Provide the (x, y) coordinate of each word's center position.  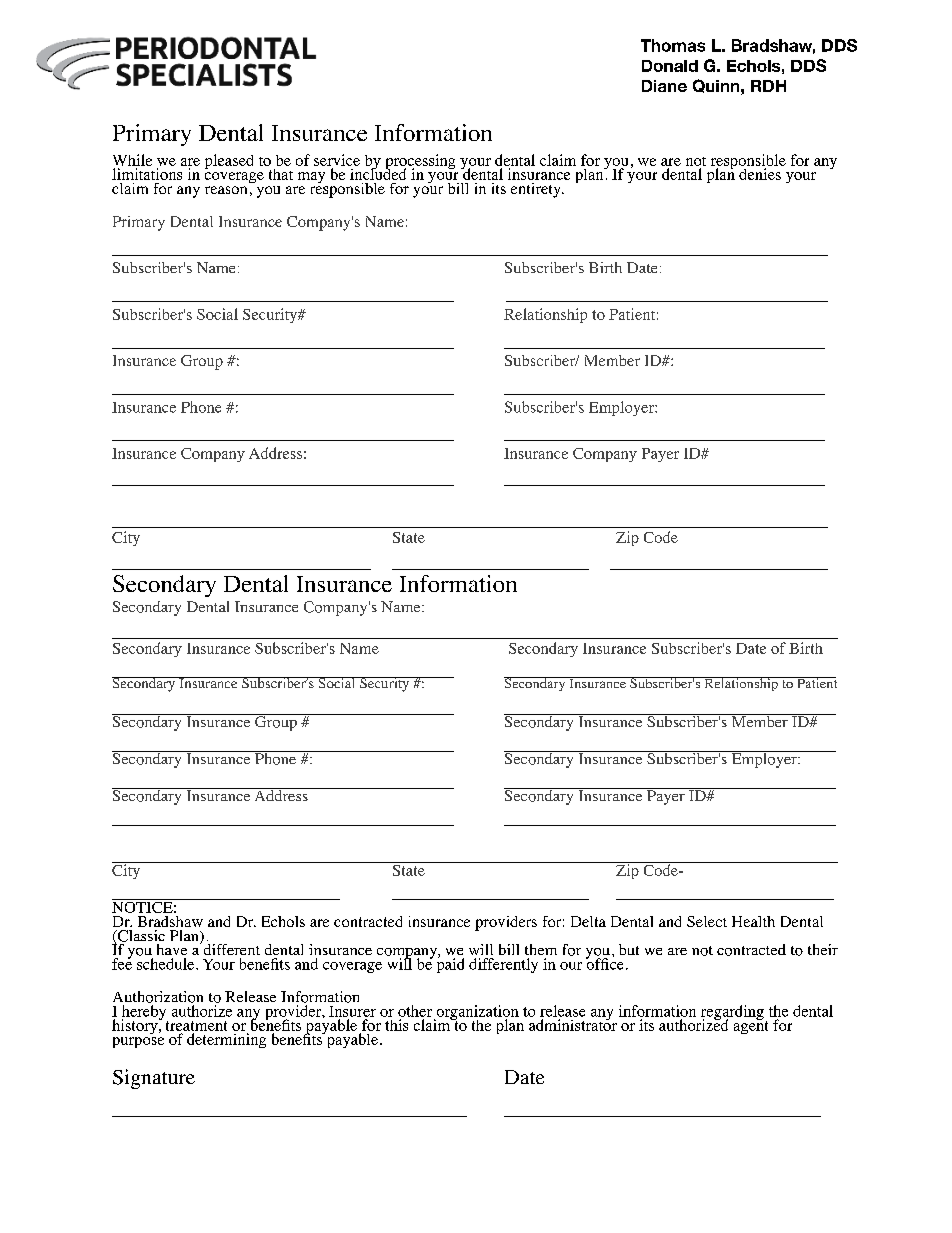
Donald (670, 66)
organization (476, 1014)
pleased (229, 161)
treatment (196, 1026)
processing (420, 163)
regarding (732, 1014)
